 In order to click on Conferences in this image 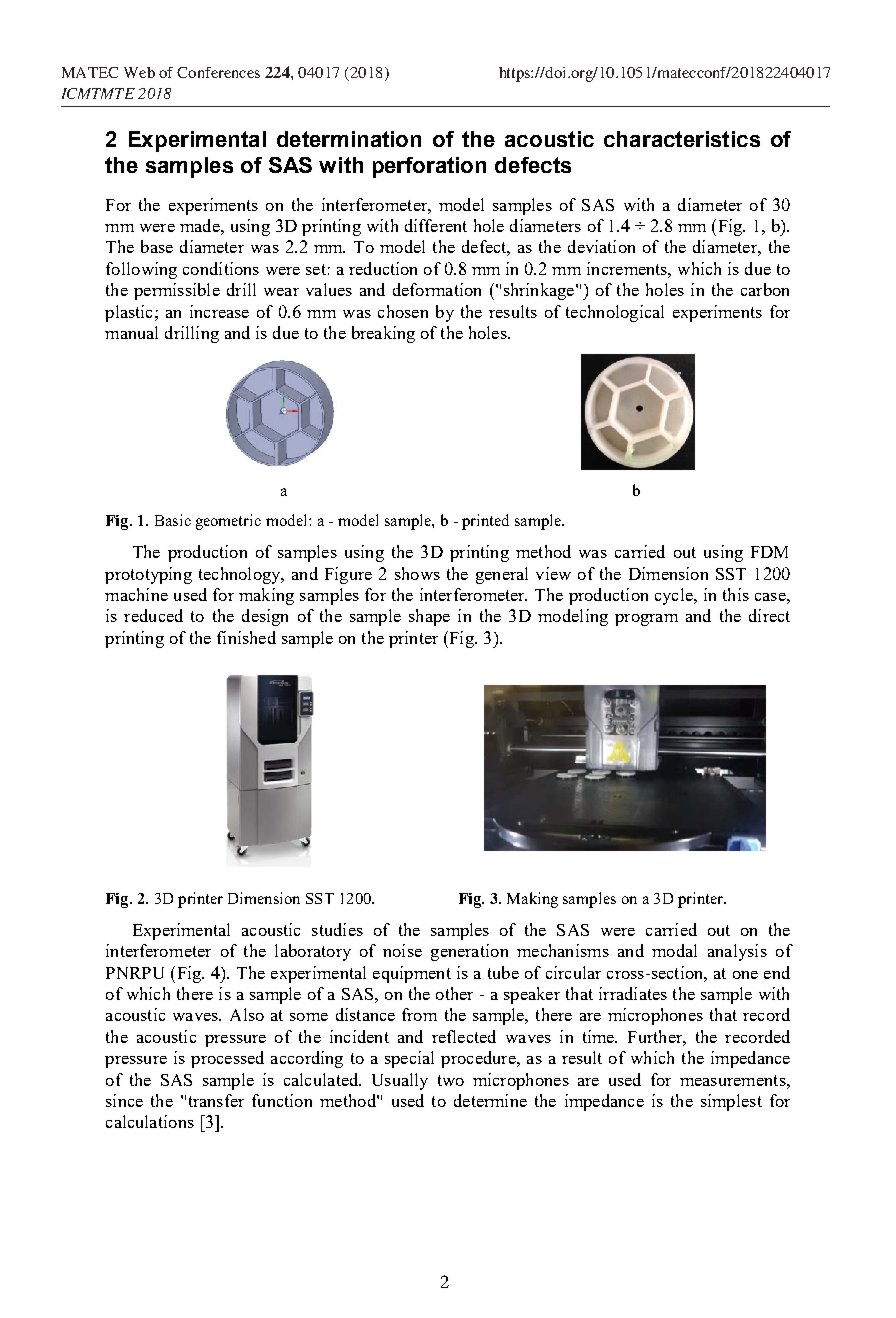, I will do `click(218, 72)`.
